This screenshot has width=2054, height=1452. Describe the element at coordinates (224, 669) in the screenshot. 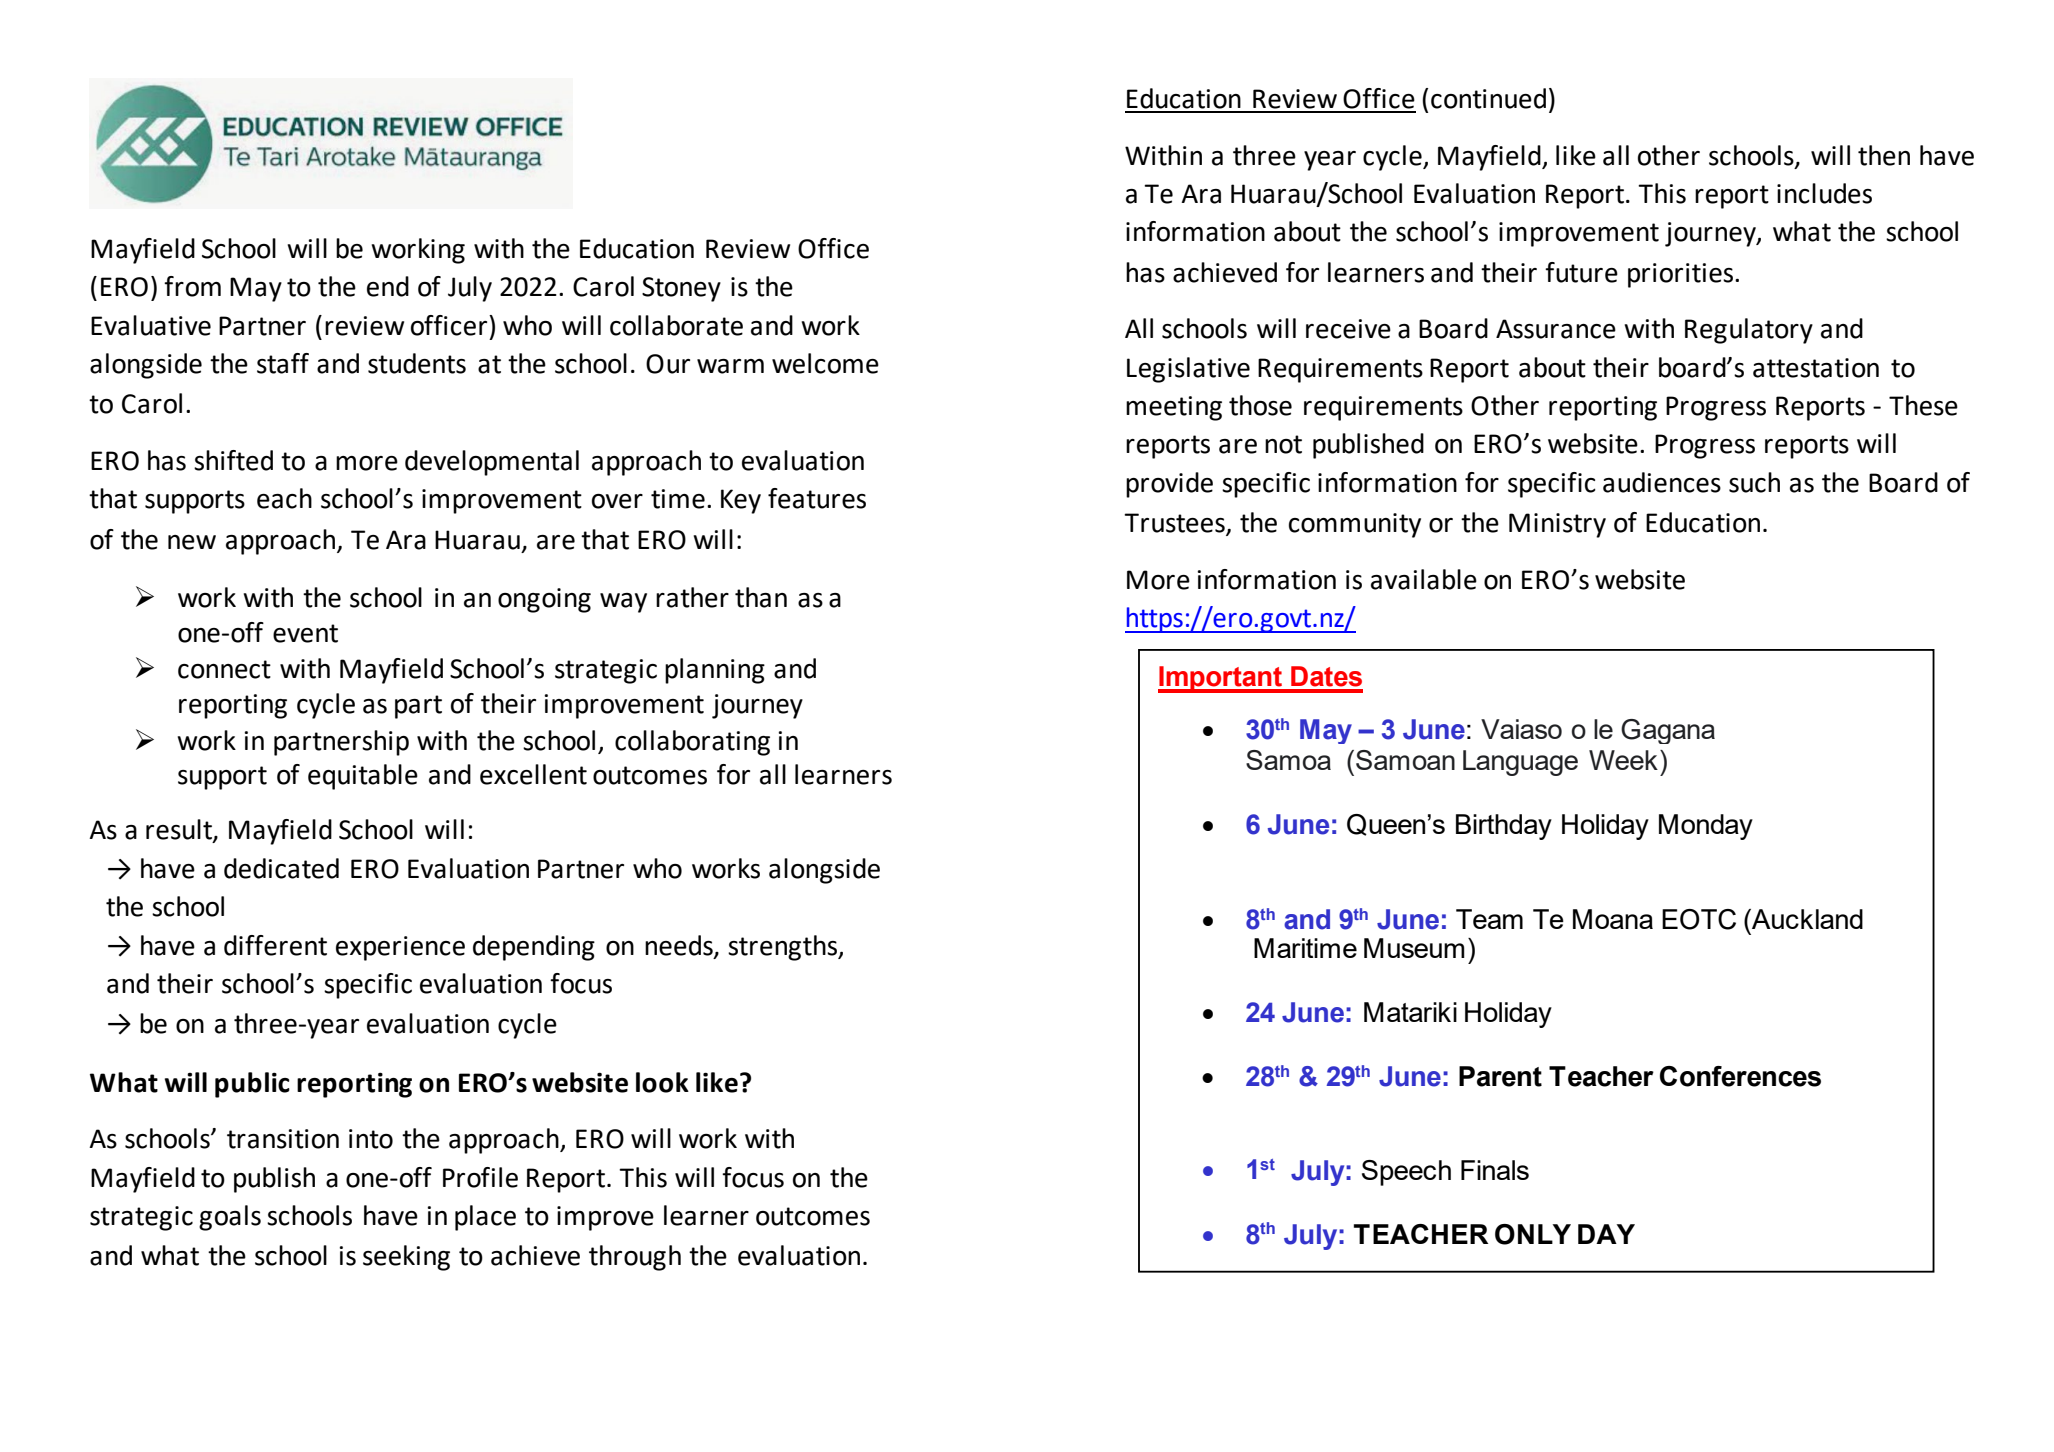

I see `connect` at that location.
